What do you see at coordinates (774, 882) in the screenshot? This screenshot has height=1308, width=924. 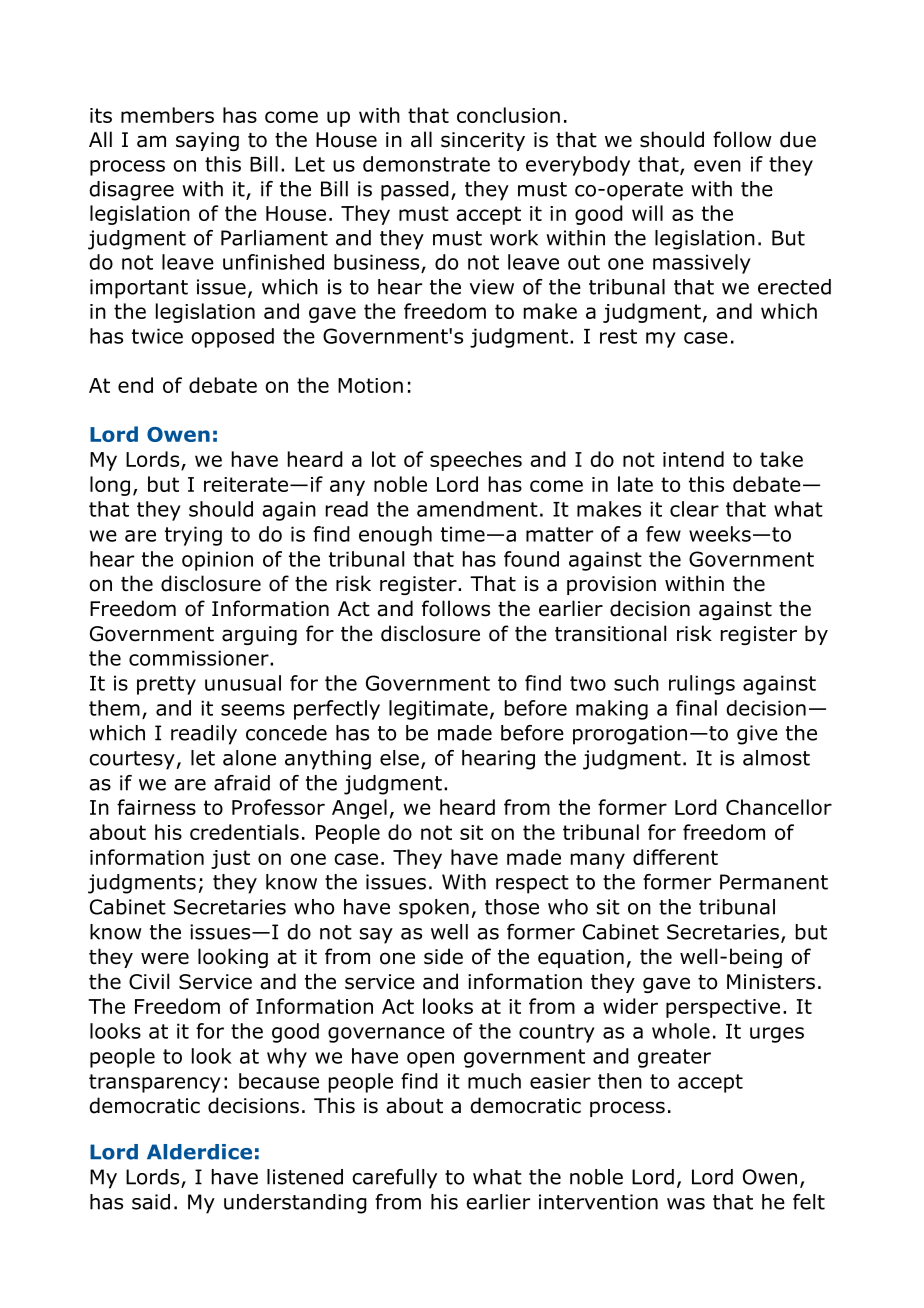 I see `Permanent` at bounding box center [774, 882].
